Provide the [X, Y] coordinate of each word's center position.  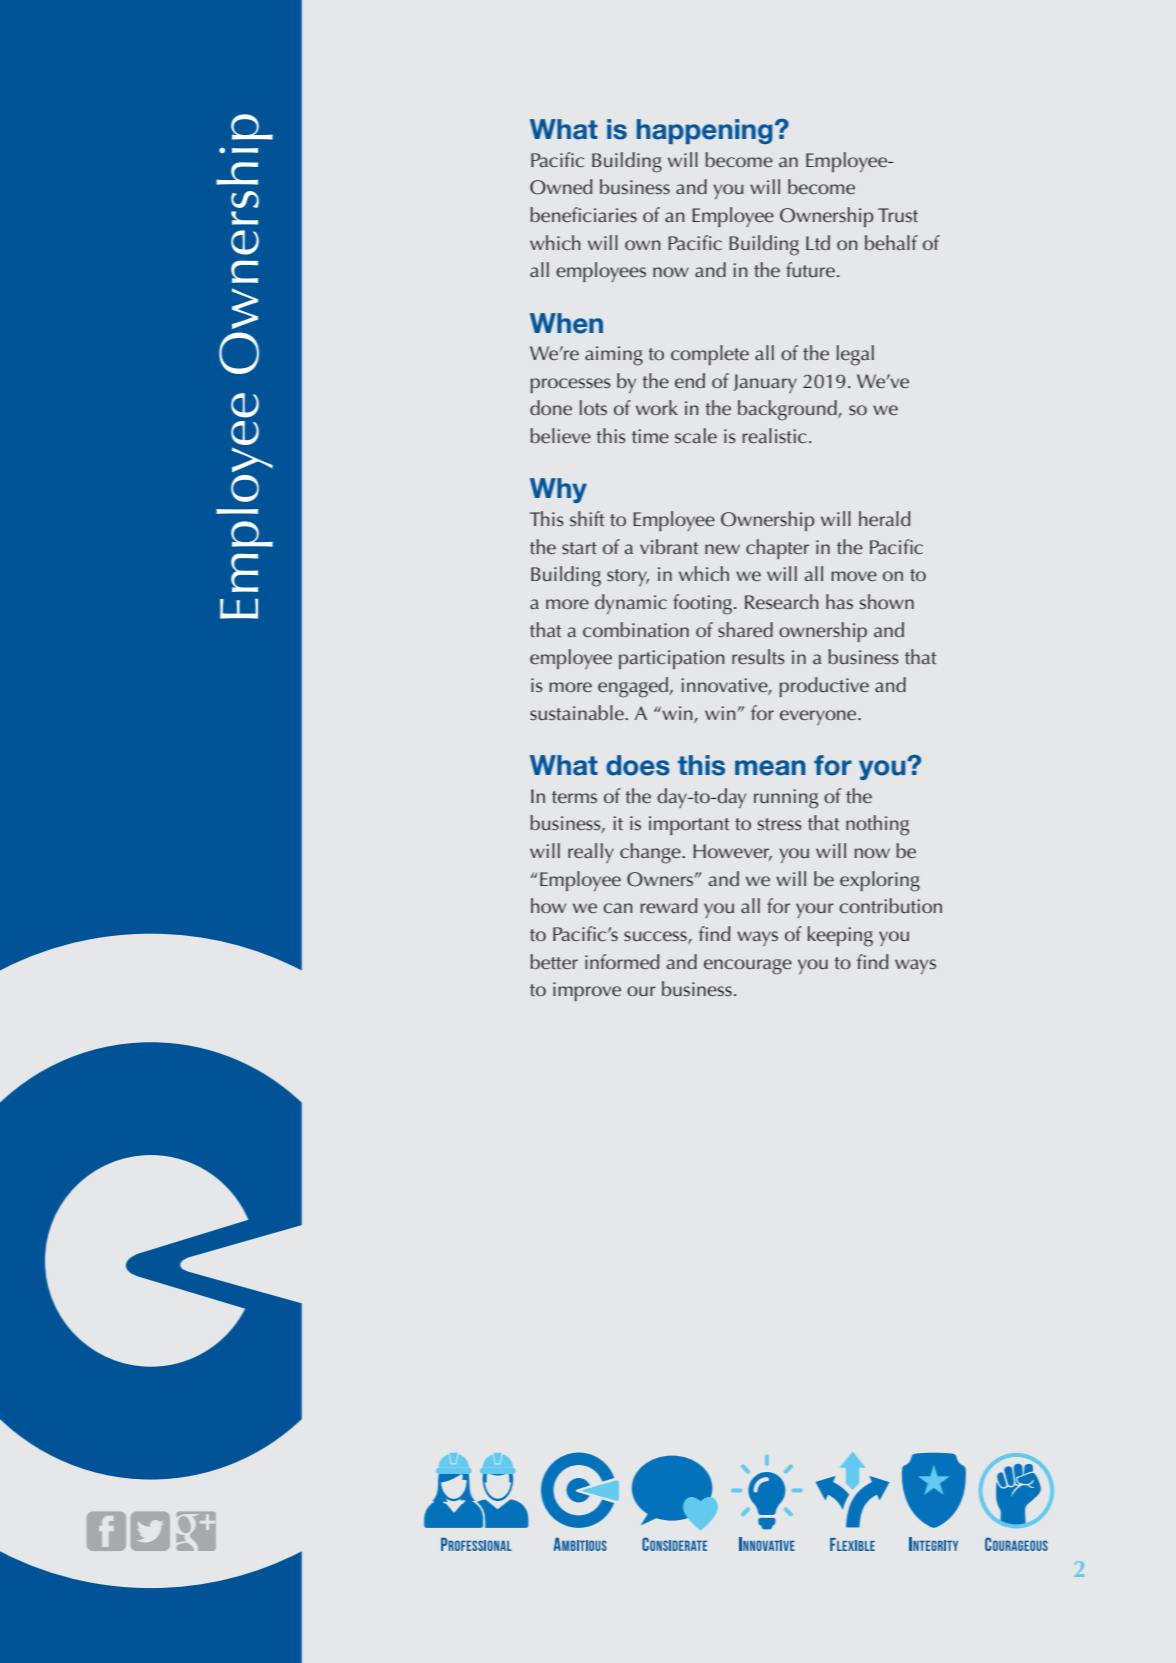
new [722, 549]
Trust [898, 215]
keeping [840, 936]
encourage [748, 967]
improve [587, 991]
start [579, 548]
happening [704, 131]
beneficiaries [583, 214]
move [854, 576]
